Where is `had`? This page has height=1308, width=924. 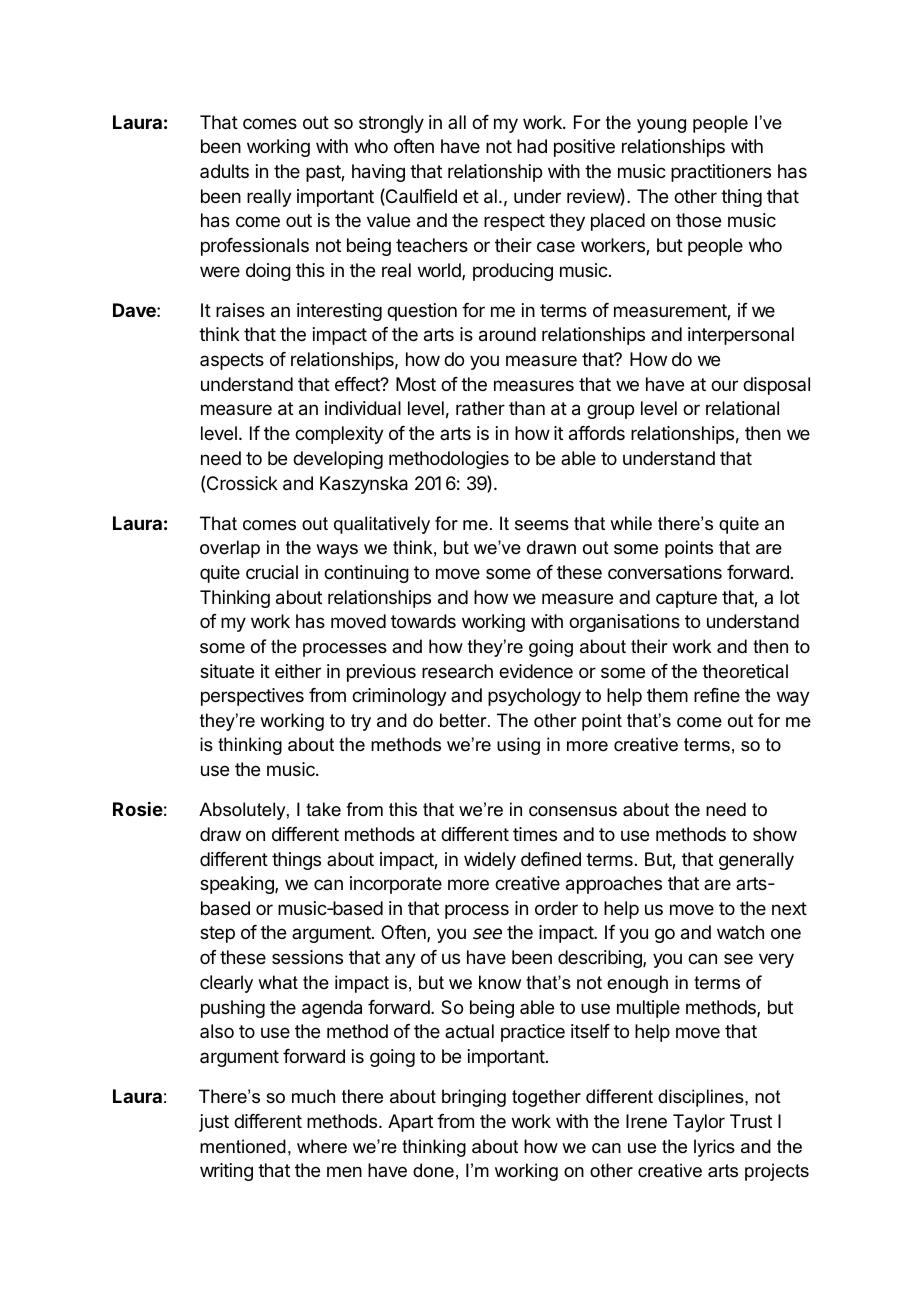
had is located at coordinates (532, 146).
